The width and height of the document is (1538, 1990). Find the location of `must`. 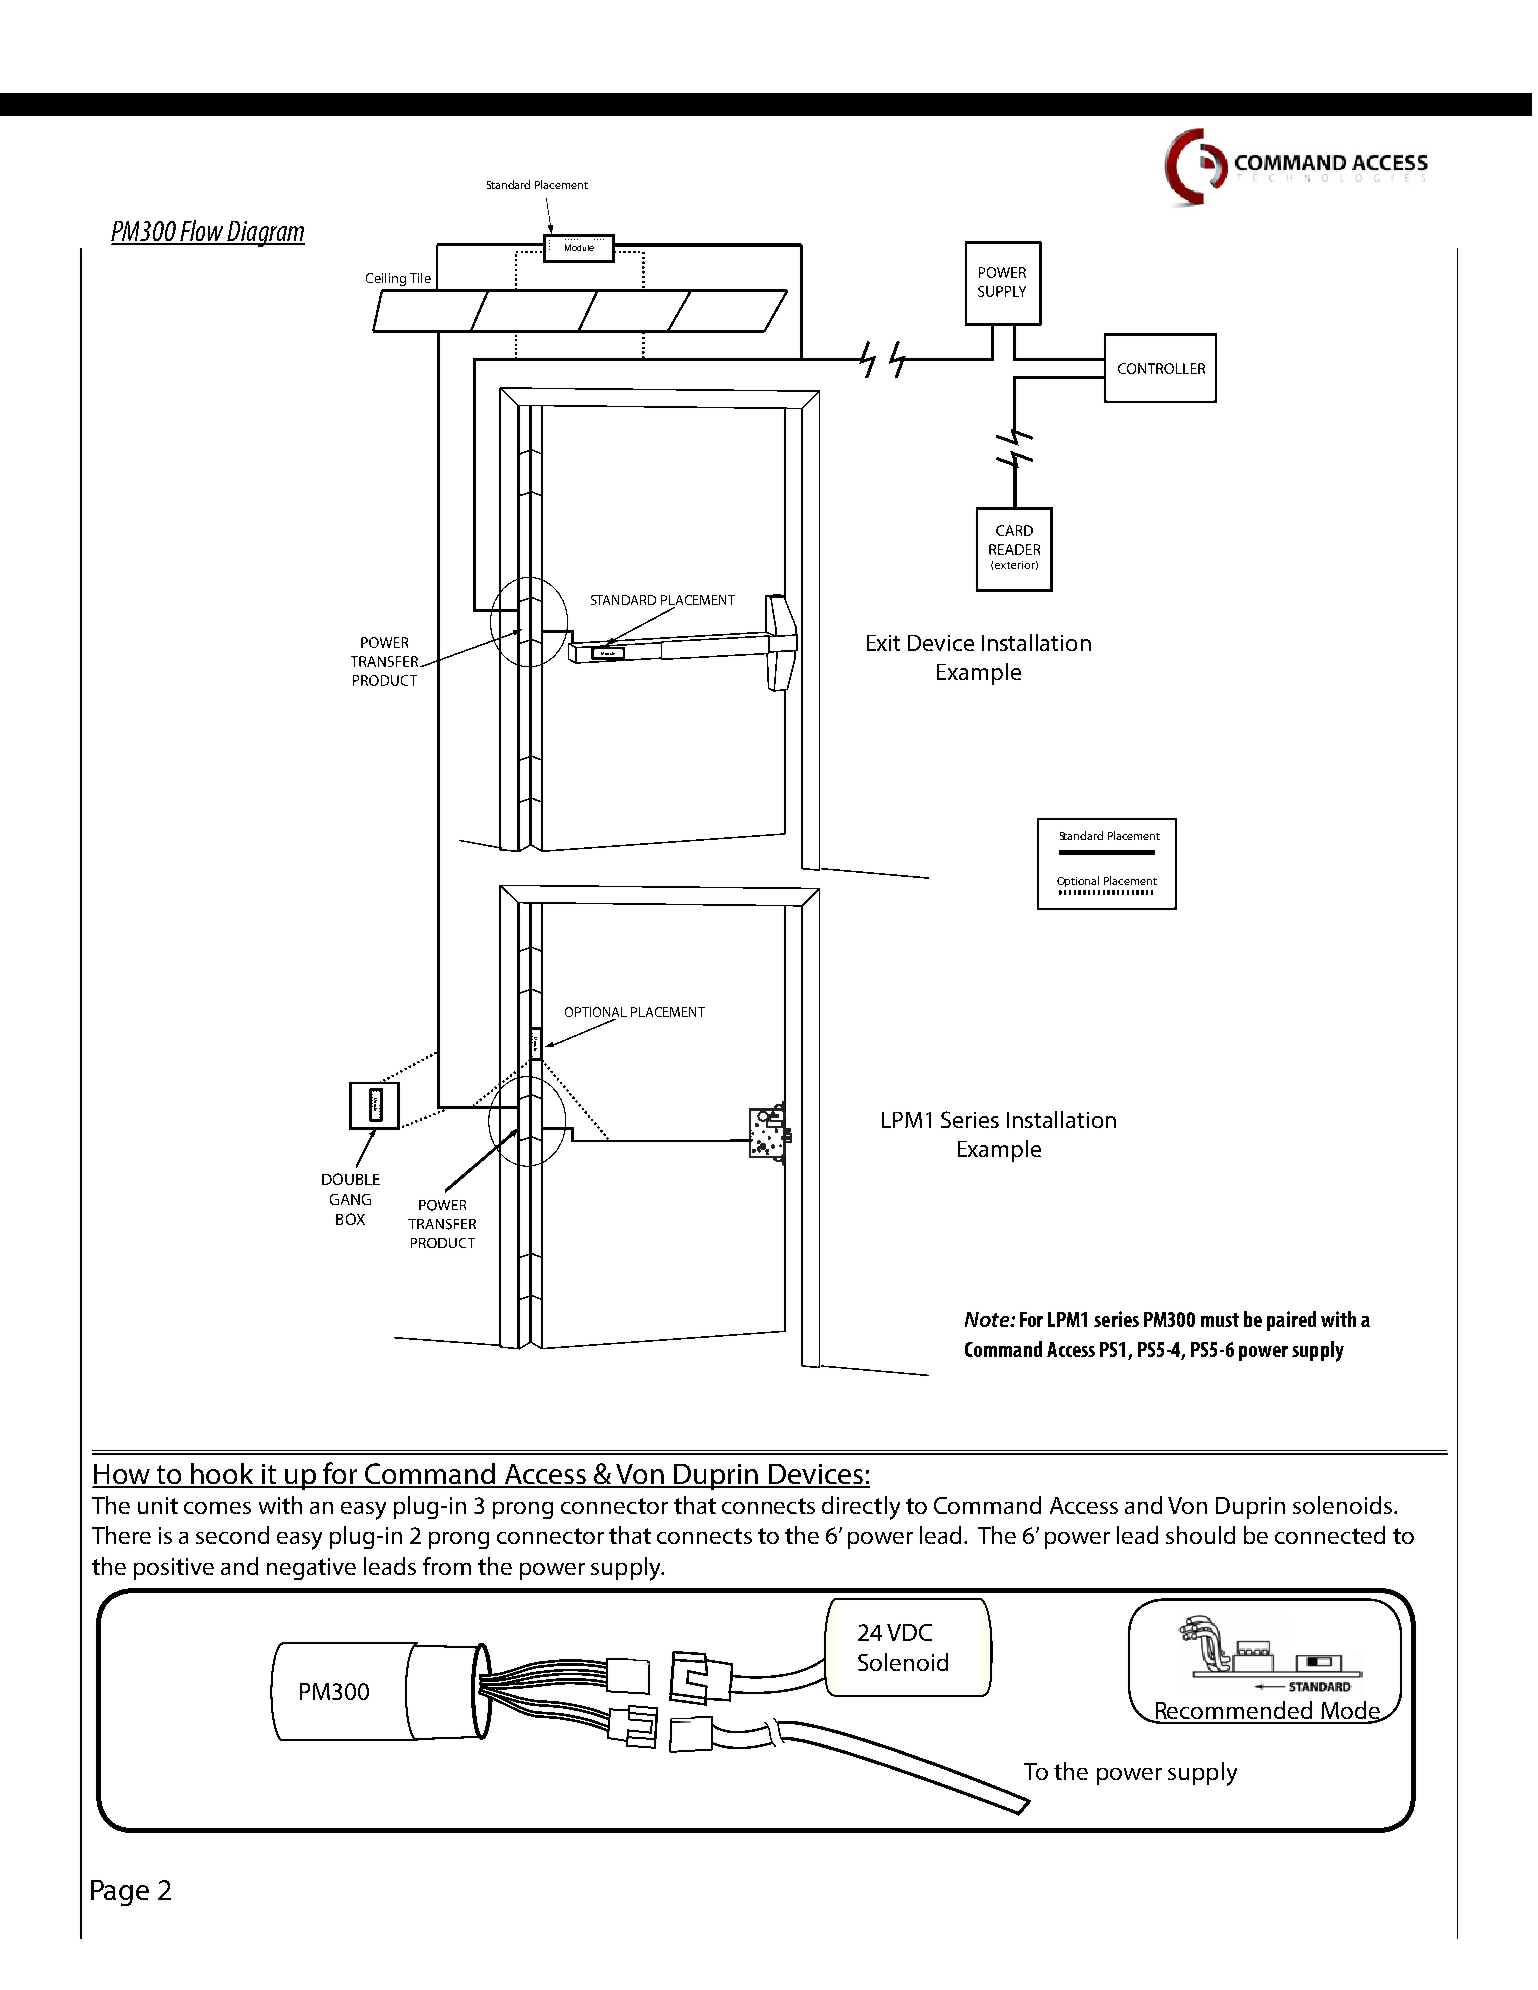

must is located at coordinates (1220, 1320).
